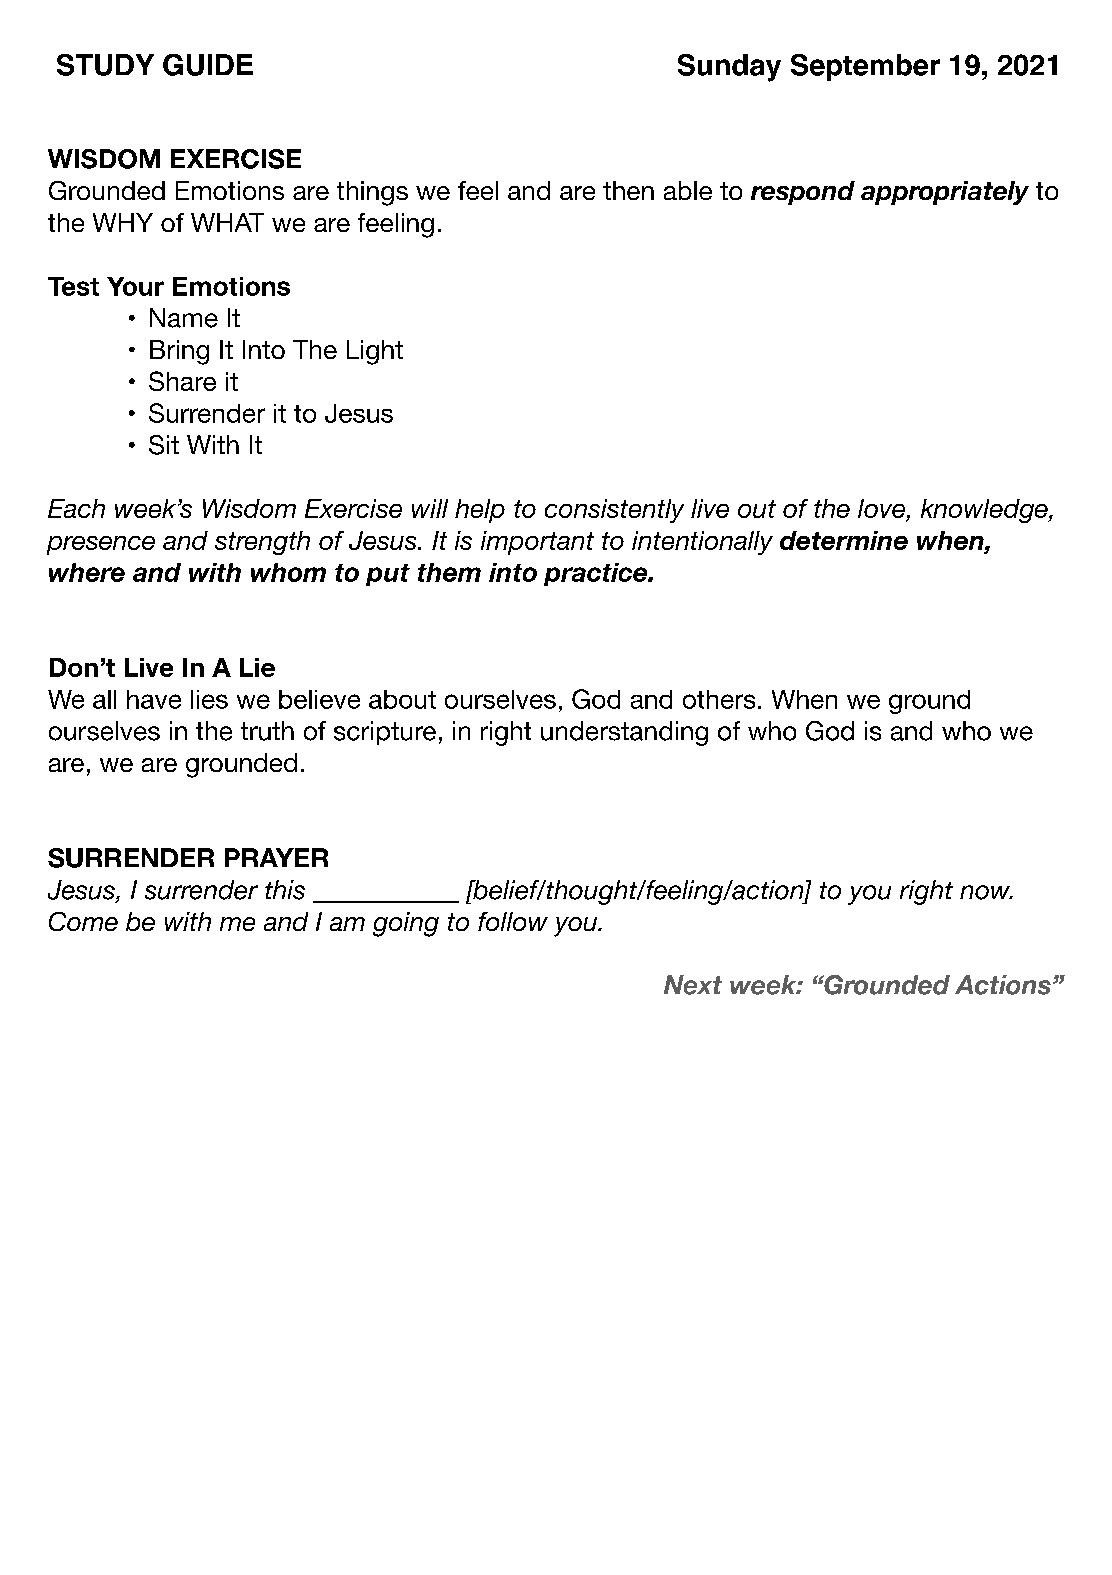 Image resolution: width=1112 pixels, height=1575 pixels. I want to click on about, so click(402, 699).
